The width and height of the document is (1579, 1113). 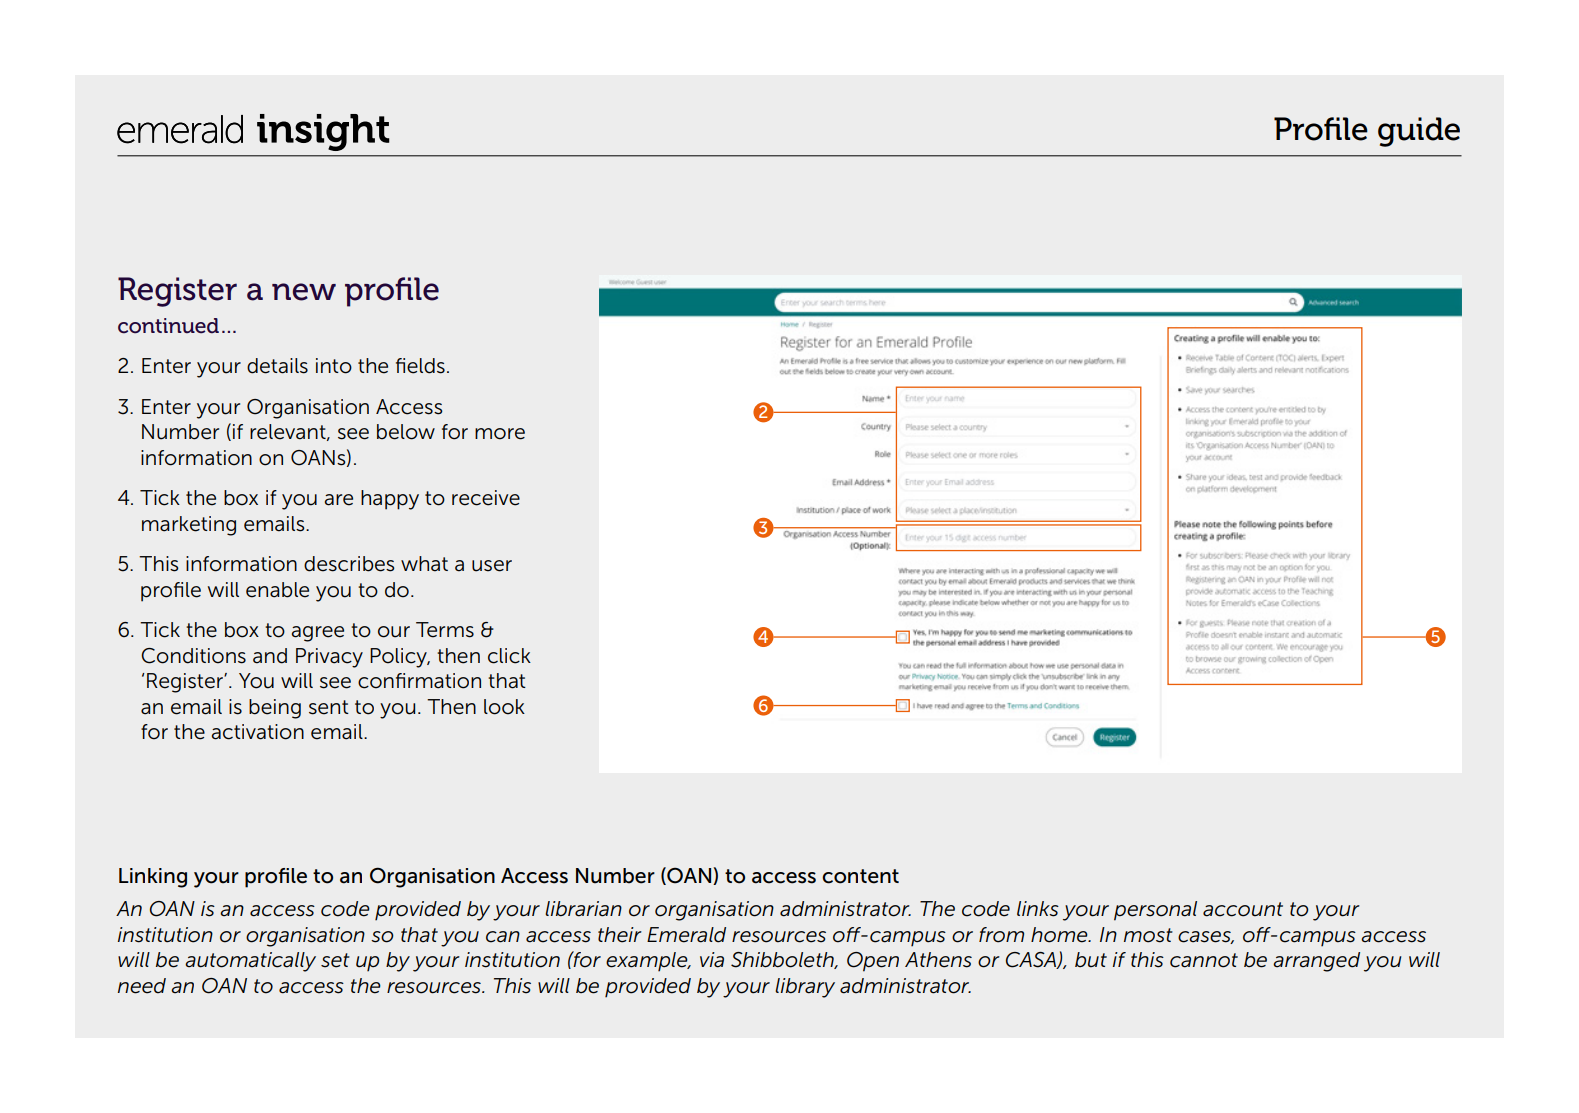 I want to click on new, so click(x=304, y=292).
